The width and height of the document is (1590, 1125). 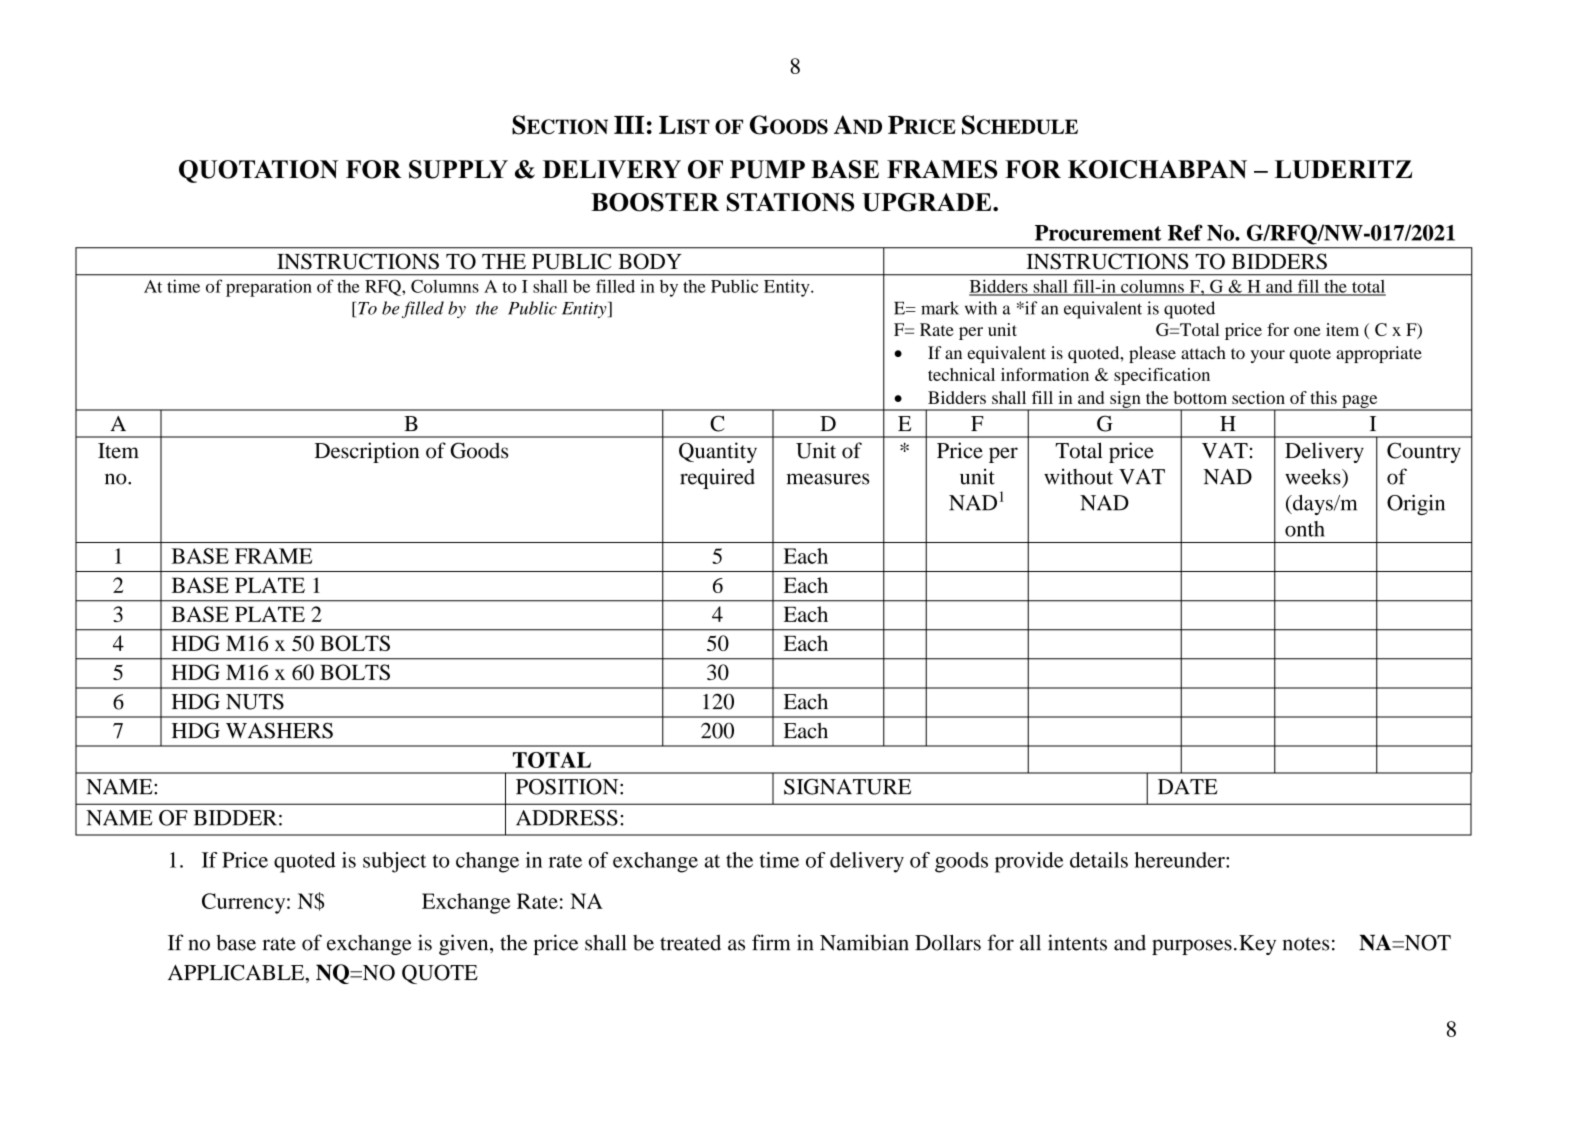 I want to click on DATE, so click(x=1188, y=786).
